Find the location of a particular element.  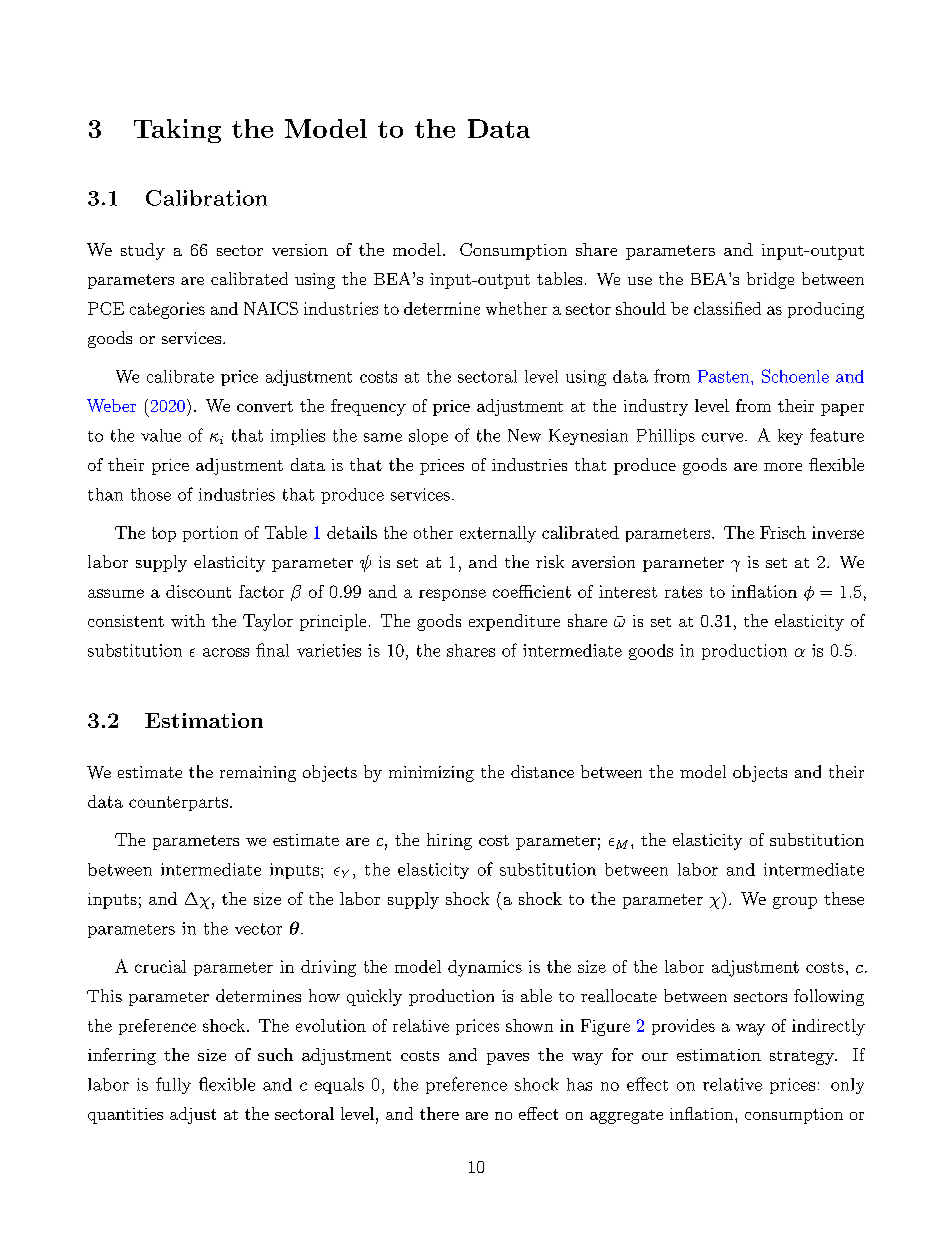

rates is located at coordinates (683, 592).
